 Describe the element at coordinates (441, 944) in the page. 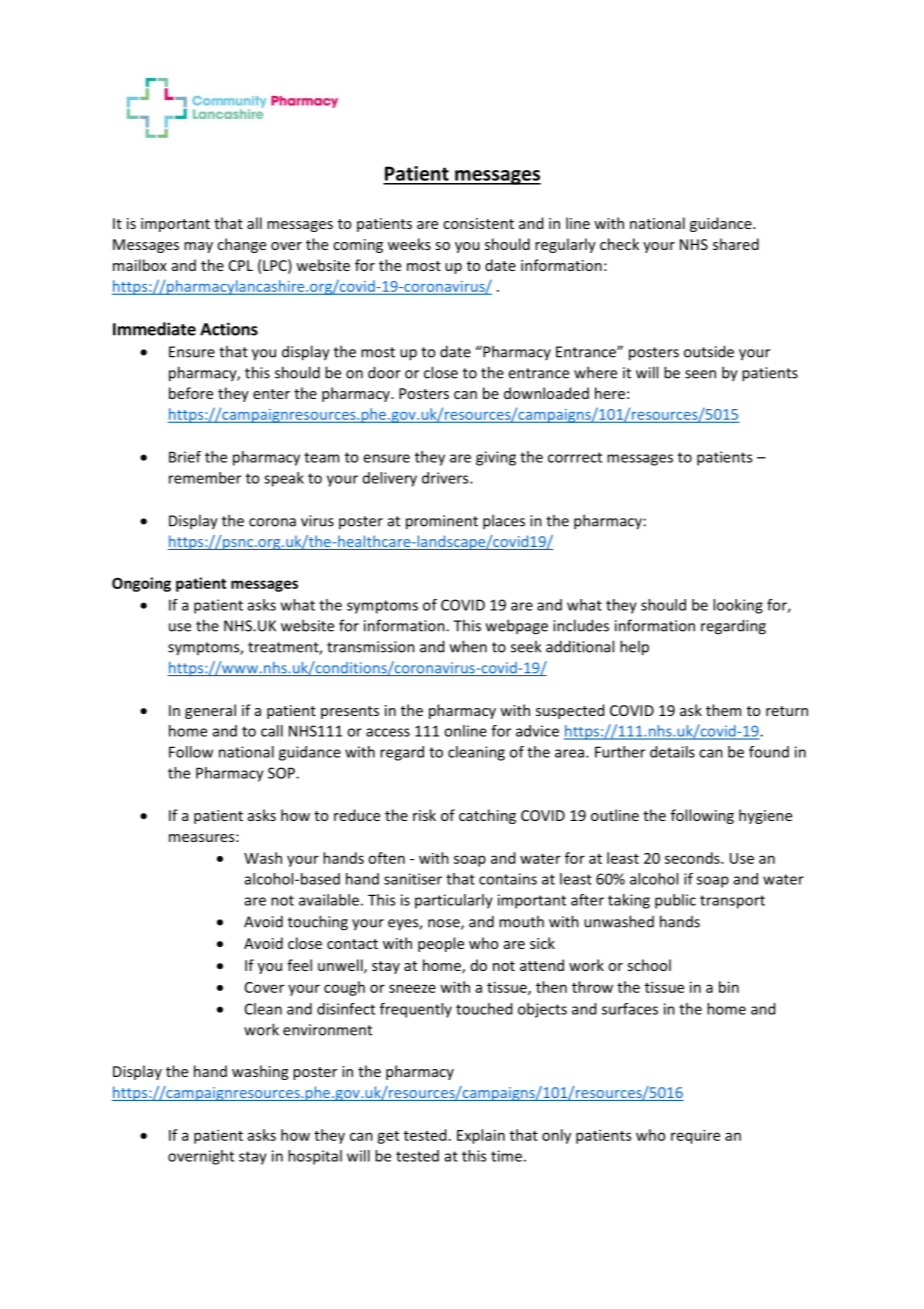

I see `people` at that location.
